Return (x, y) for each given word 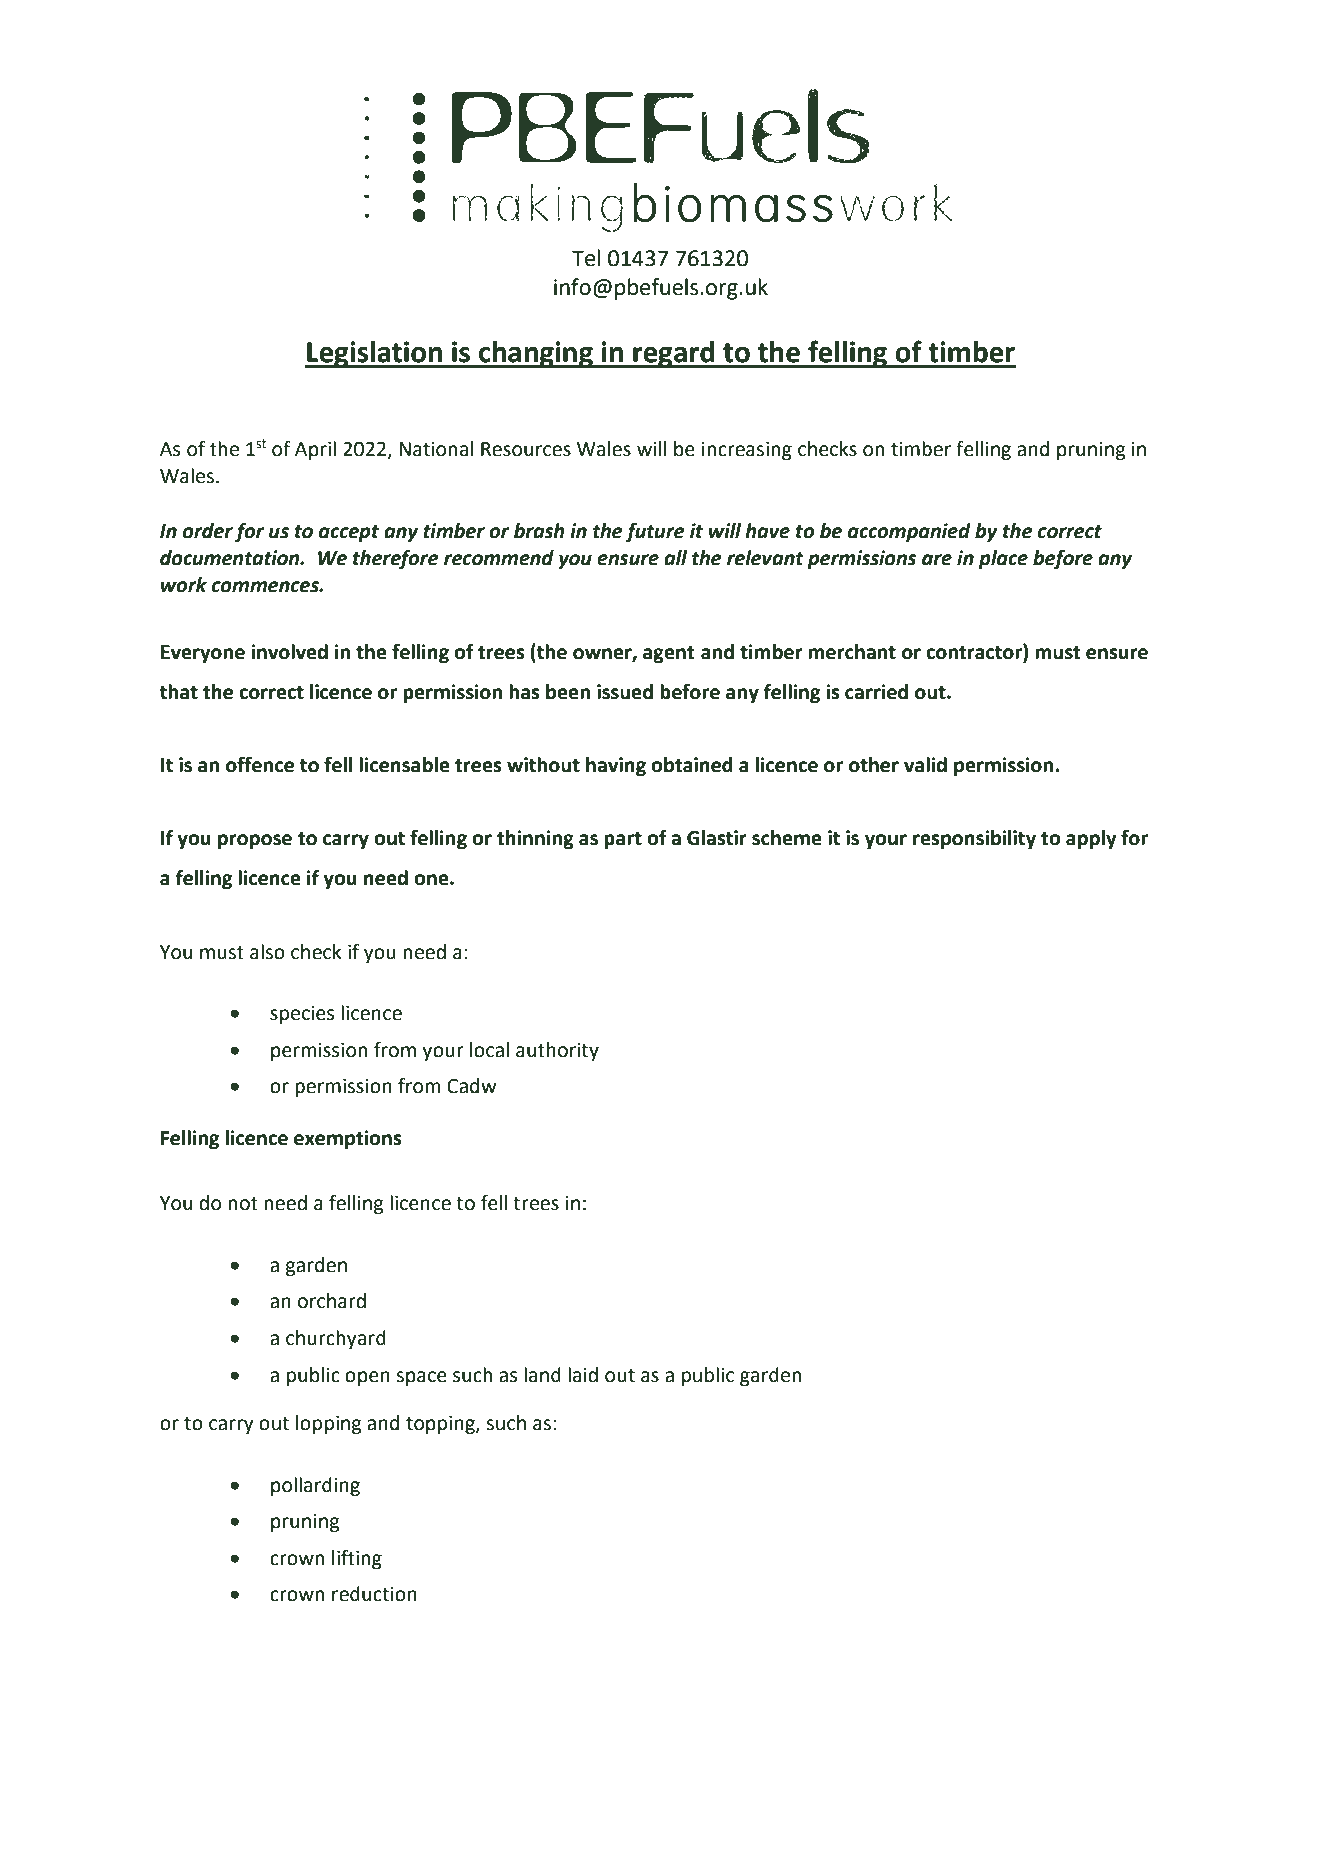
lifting (357, 1559)
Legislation (374, 354)
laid (583, 1375)
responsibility (974, 839)
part (623, 840)
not (243, 1204)
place (1003, 559)
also (267, 952)
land (542, 1375)
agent (668, 654)
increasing (747, 451)
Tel (586, 258)
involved (289, 652)
